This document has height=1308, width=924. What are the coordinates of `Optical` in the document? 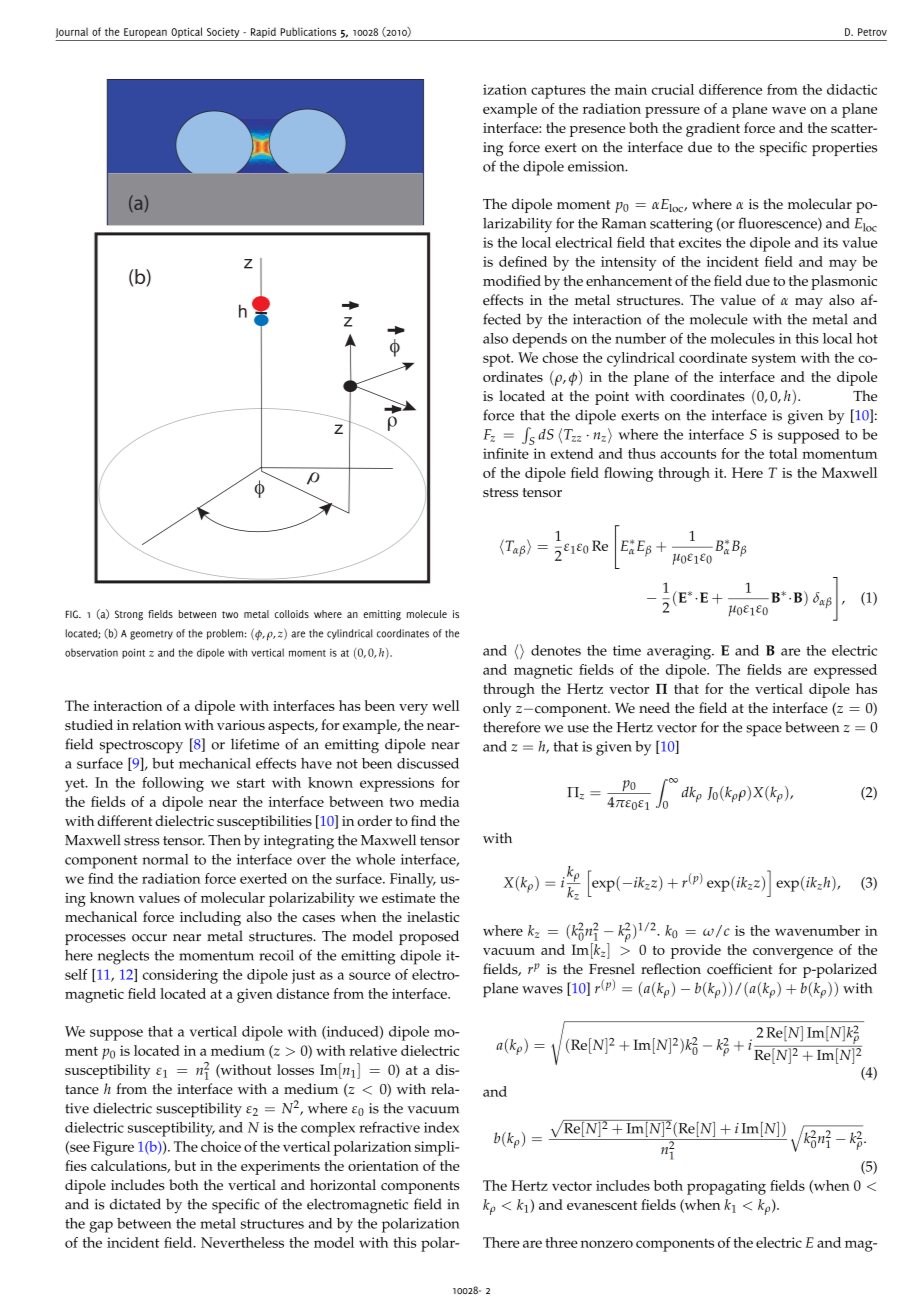 It's located at (186, 32).
